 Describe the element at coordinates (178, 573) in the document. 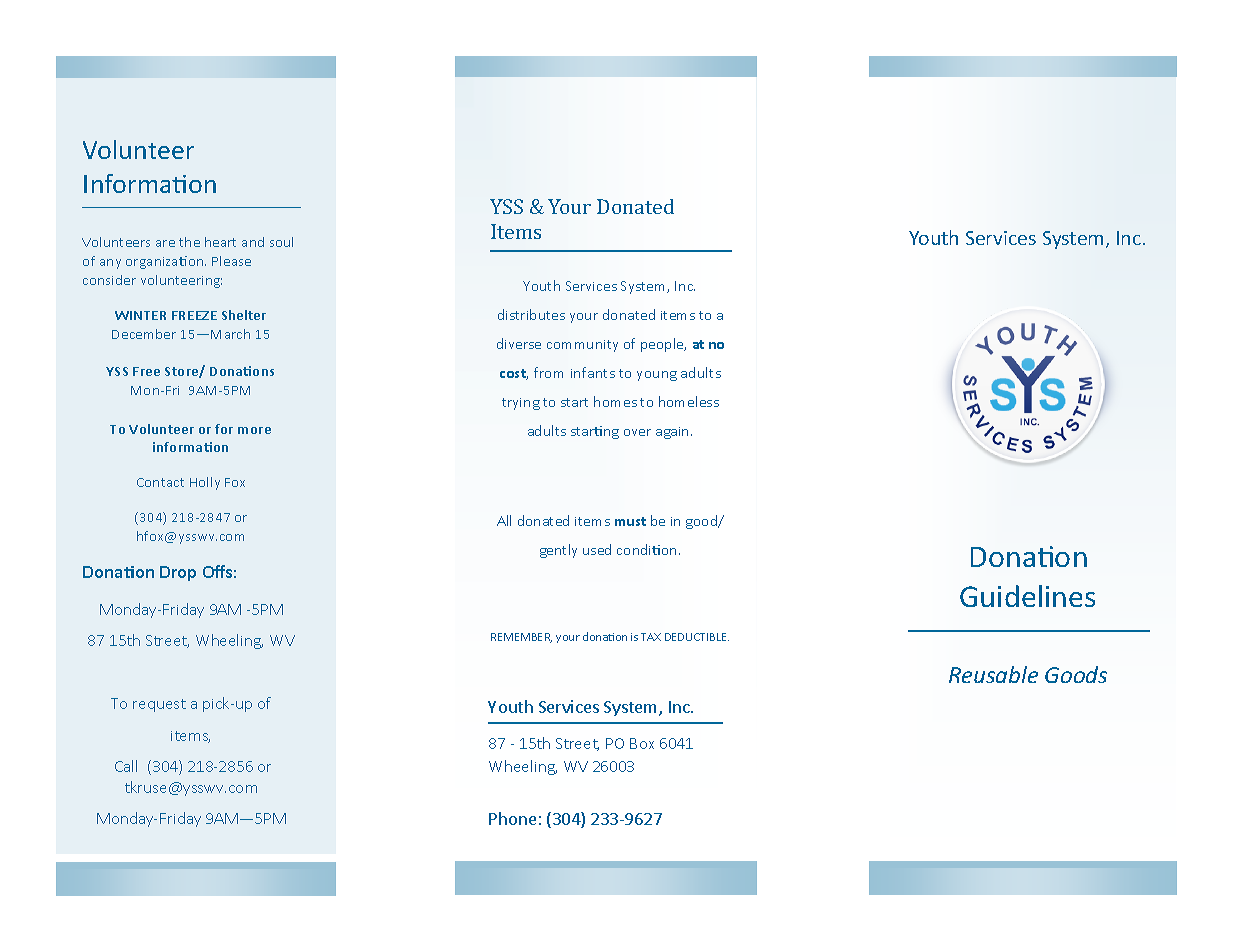

I see `Drop` at that location.
